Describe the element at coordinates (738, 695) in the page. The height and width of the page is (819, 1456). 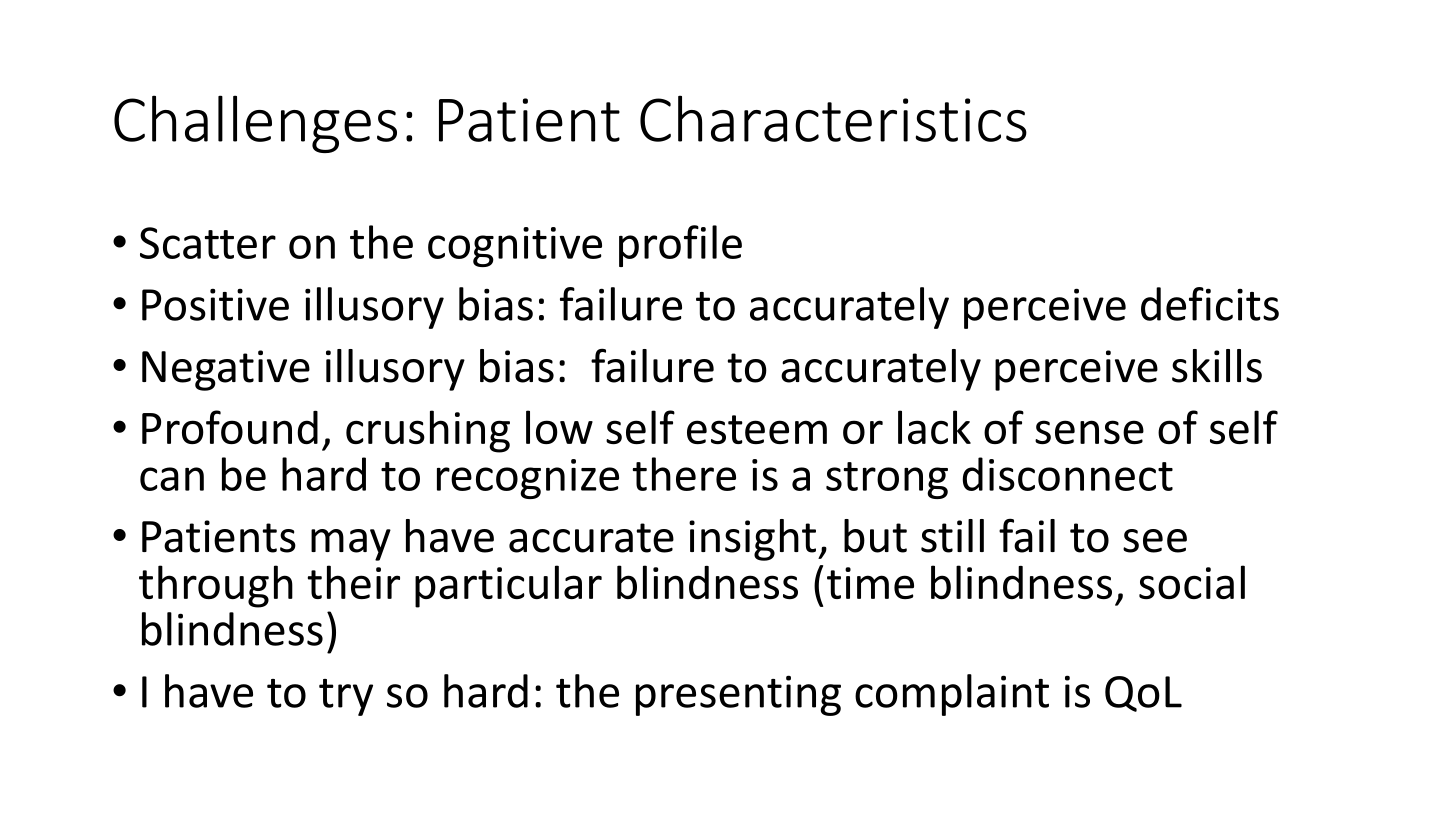
I see `presenting` at that location.
